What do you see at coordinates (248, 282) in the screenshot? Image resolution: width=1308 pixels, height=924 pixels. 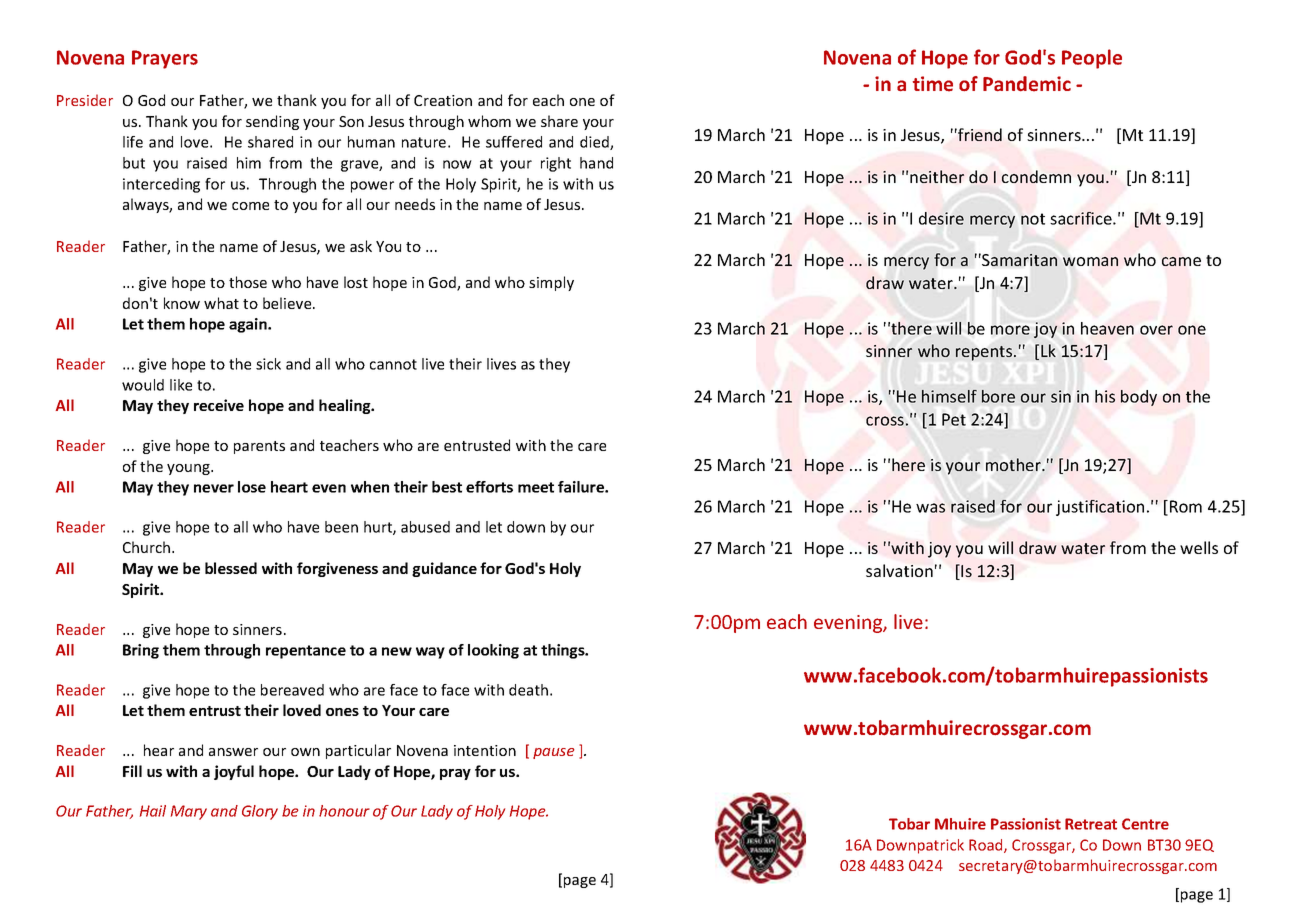 I see `those` at bounding box center [248, 282].
